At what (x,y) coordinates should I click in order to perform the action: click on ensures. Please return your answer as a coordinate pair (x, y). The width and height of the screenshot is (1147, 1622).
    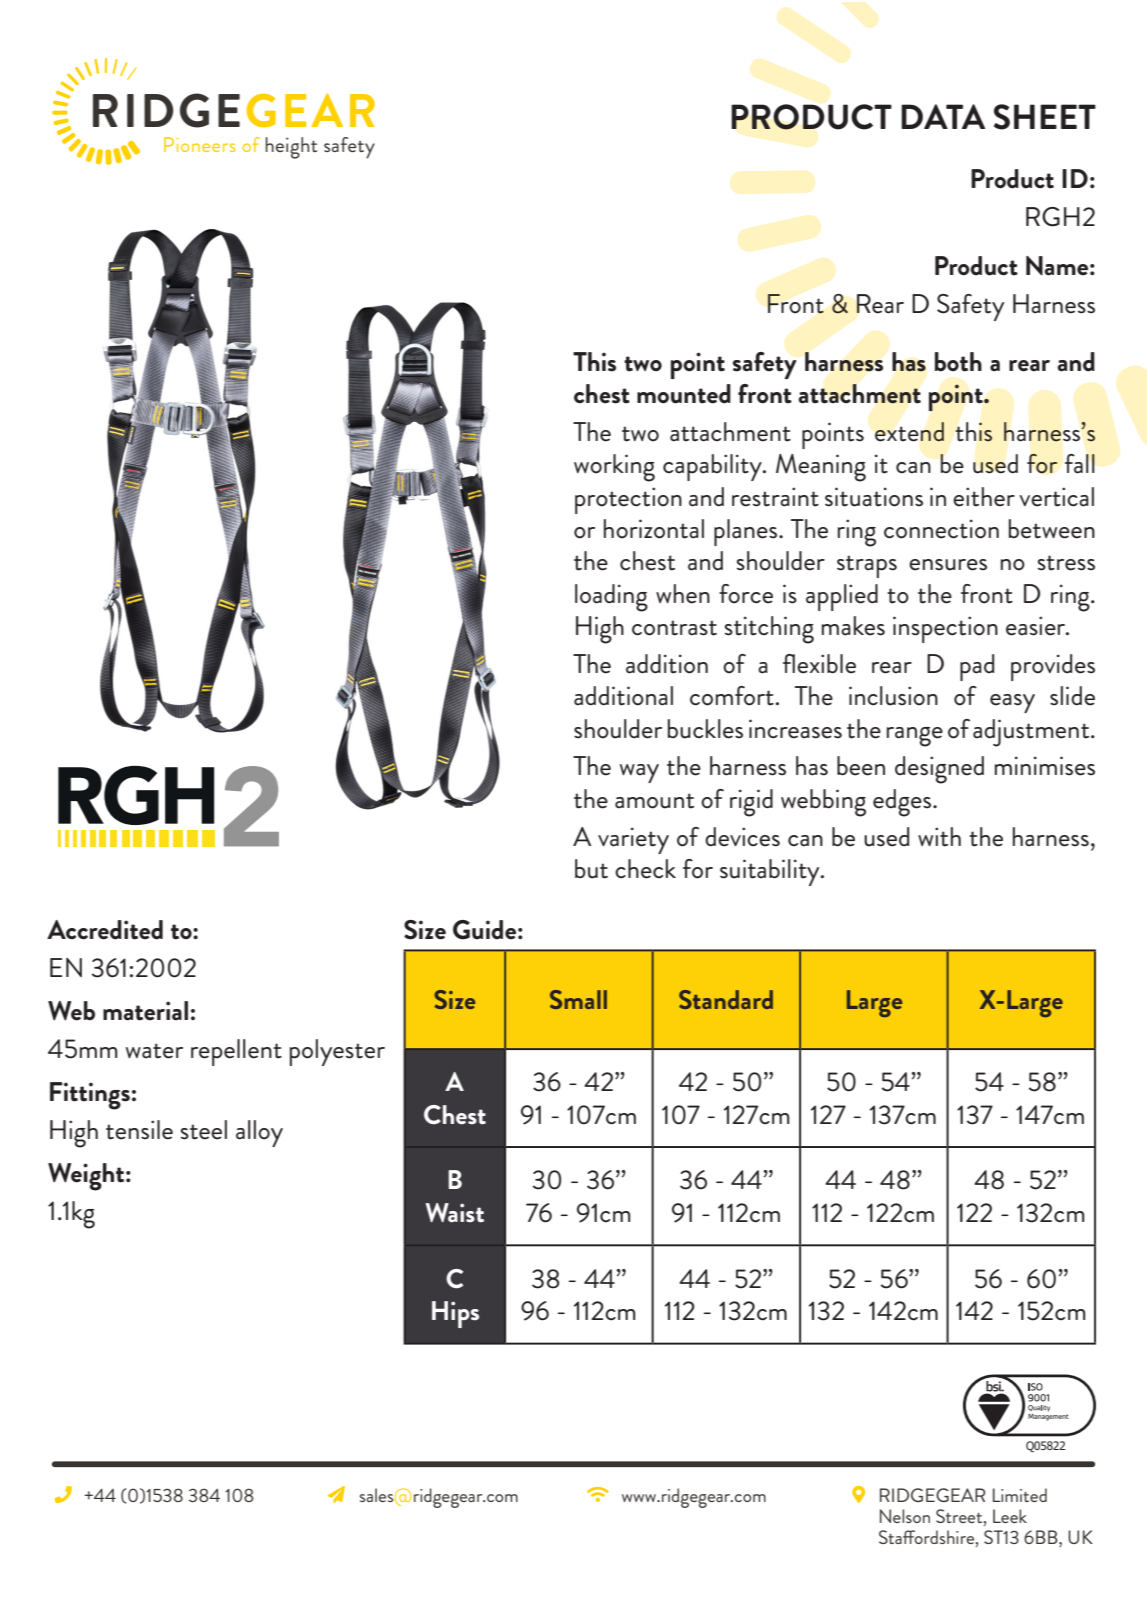
    Looking at the image, I should click on (948, 565).
